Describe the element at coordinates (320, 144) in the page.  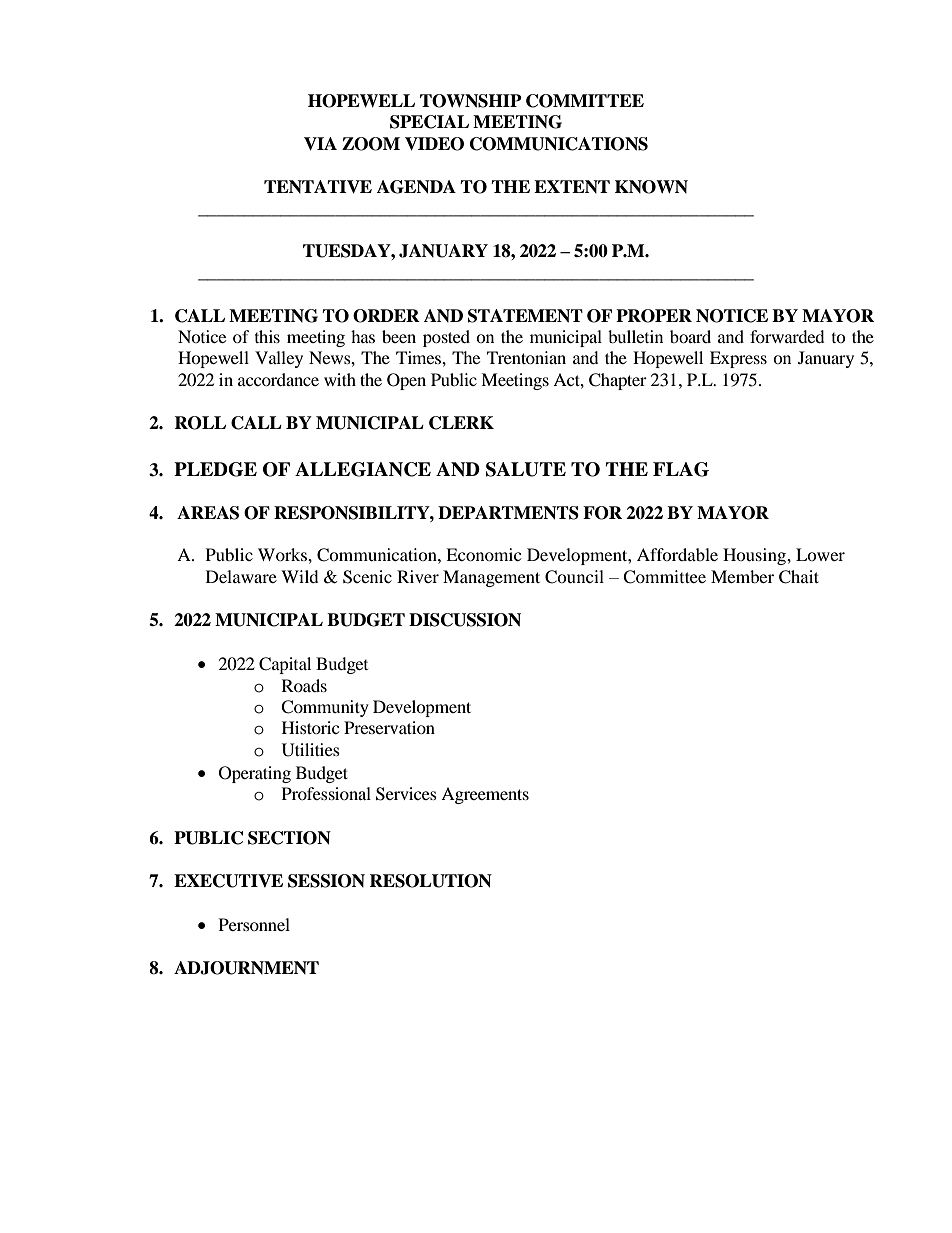
I see `VIA` at that location.
